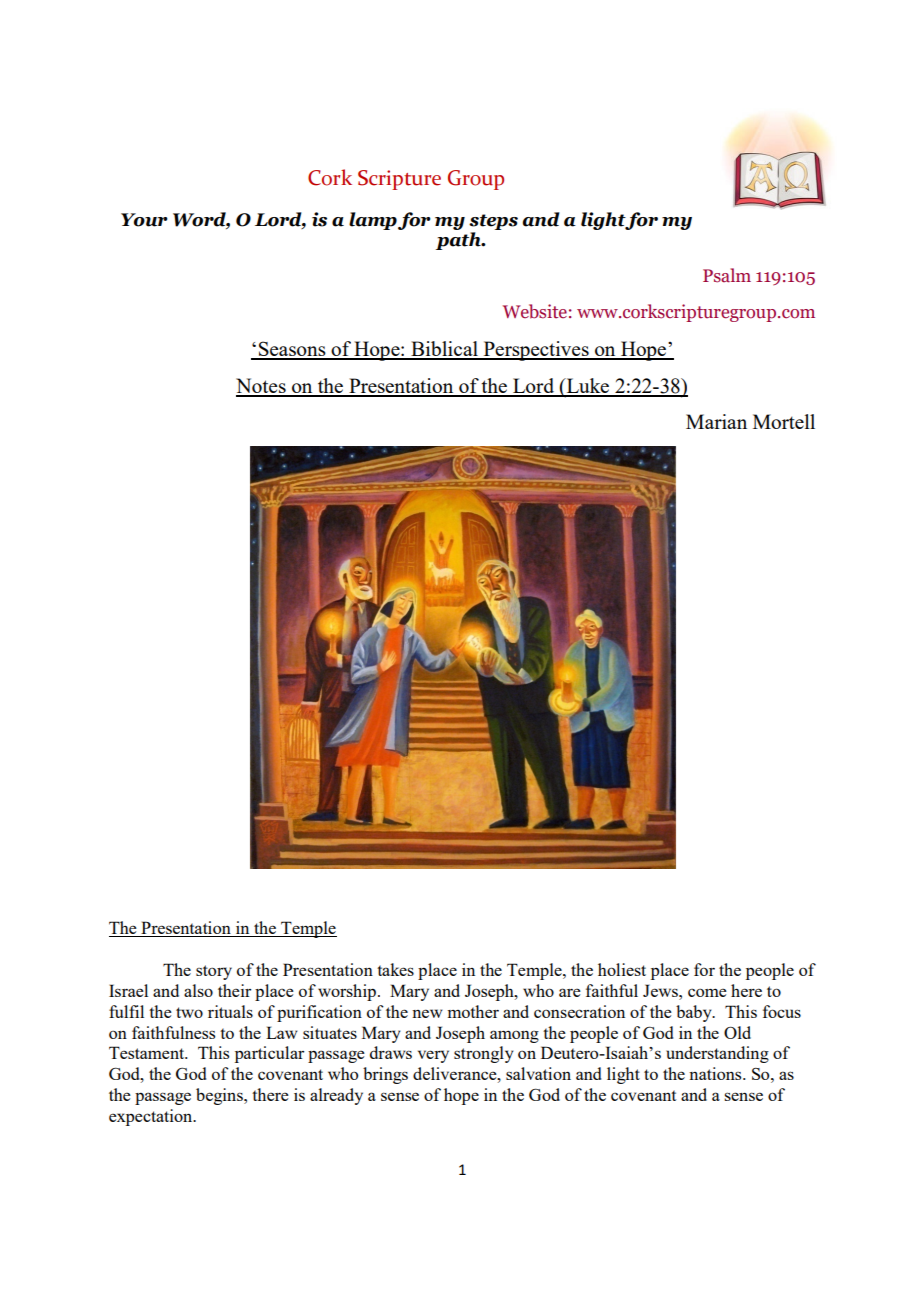 Image resolution: width=924 pixels, height=1308 pixels. I want to click on Psalm, so click(727, 275).
